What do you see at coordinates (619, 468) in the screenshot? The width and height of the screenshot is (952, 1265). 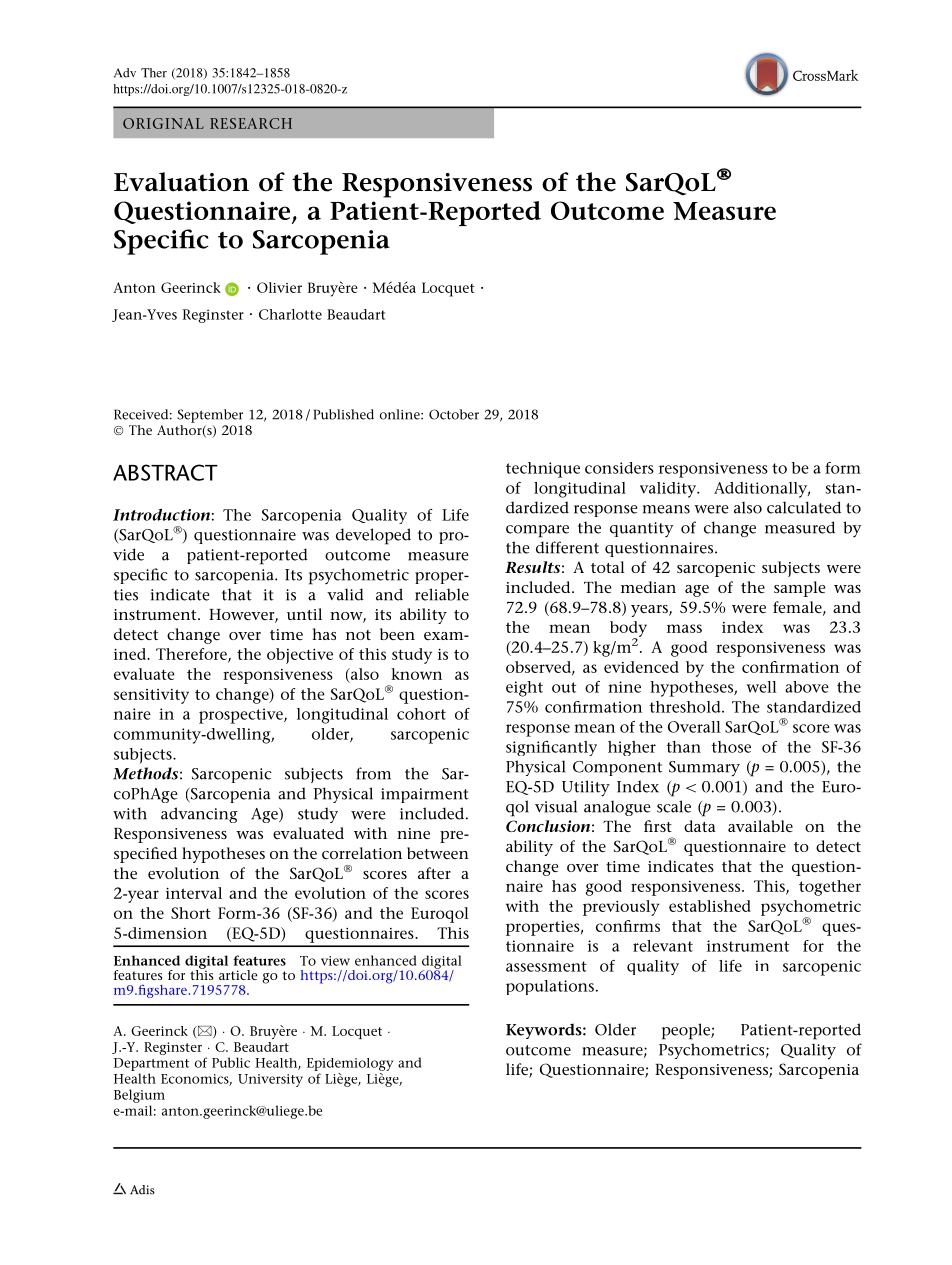 I see `considers` at bounding box center [619, 468].
